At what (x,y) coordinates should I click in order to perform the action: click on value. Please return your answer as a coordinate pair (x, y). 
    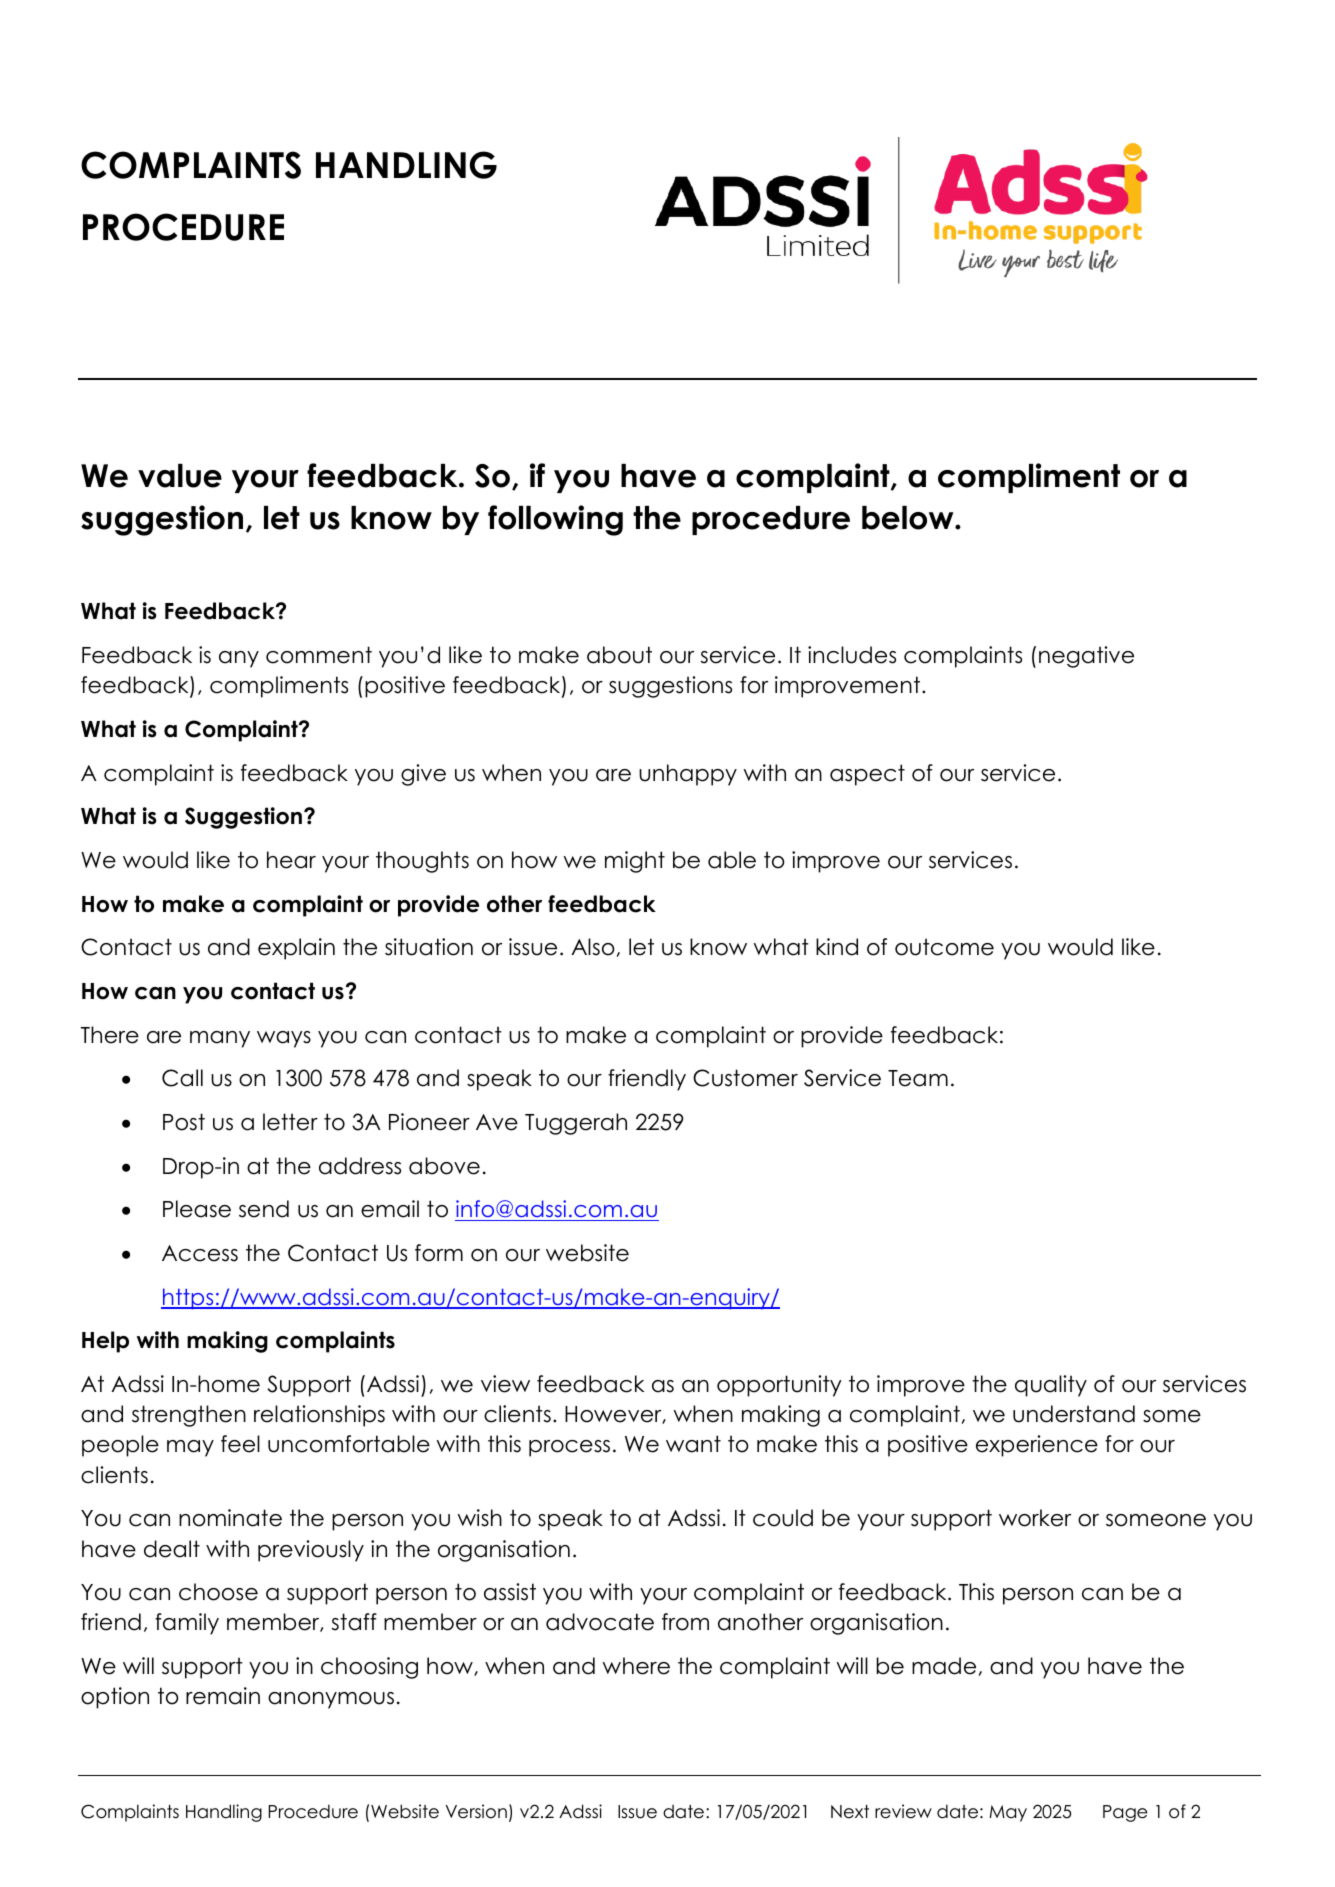
    Looking at the image, I should click on (180, 476).
